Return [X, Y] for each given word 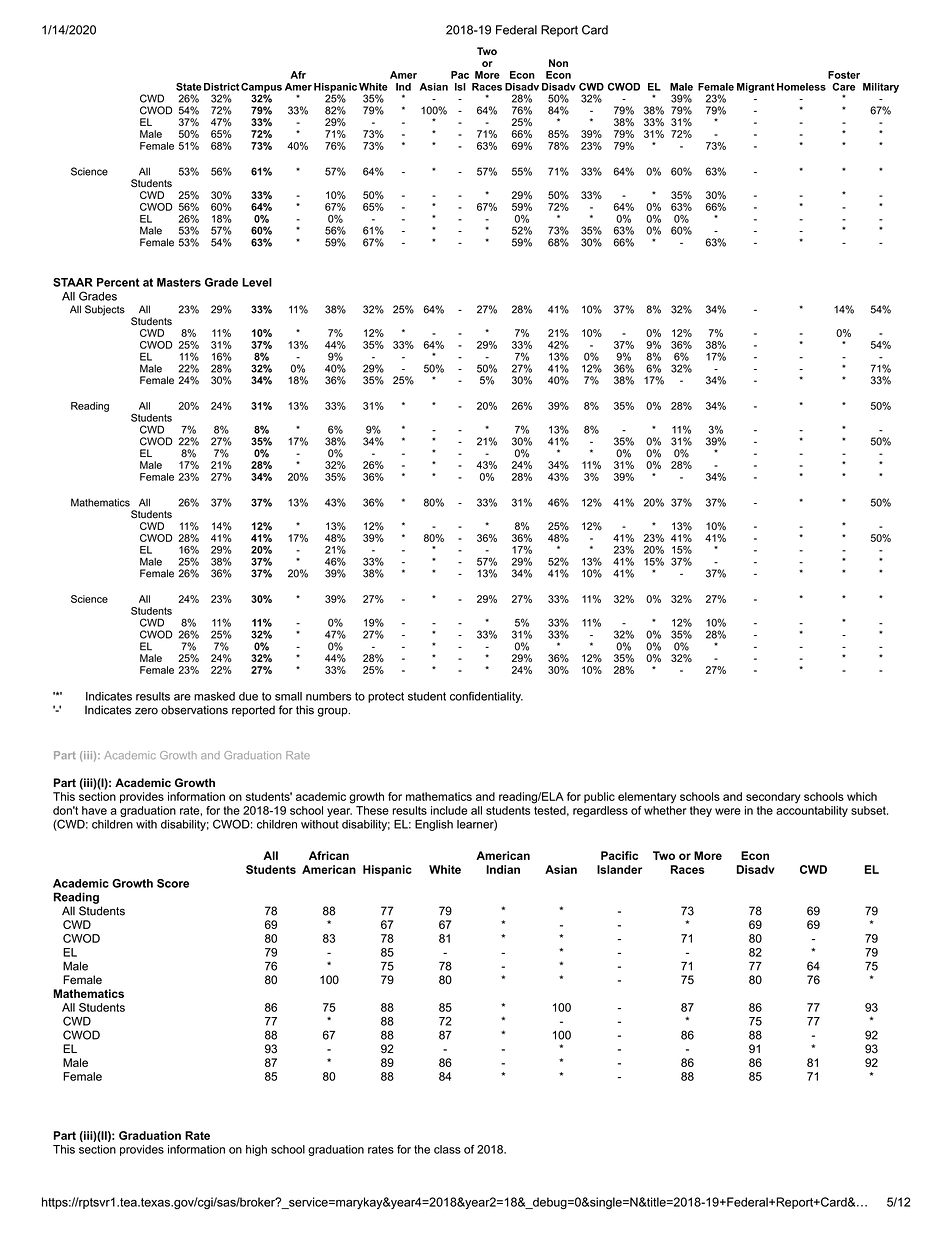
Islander [619, 869]
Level [257, 282]
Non [558, 63]
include [449, 810]
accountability [812, 811]
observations [194, 710]
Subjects [105, 310]
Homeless [801, 87]
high [256, 1150]
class [447, 1149]
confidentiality [486, 697]
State [189, 87]
